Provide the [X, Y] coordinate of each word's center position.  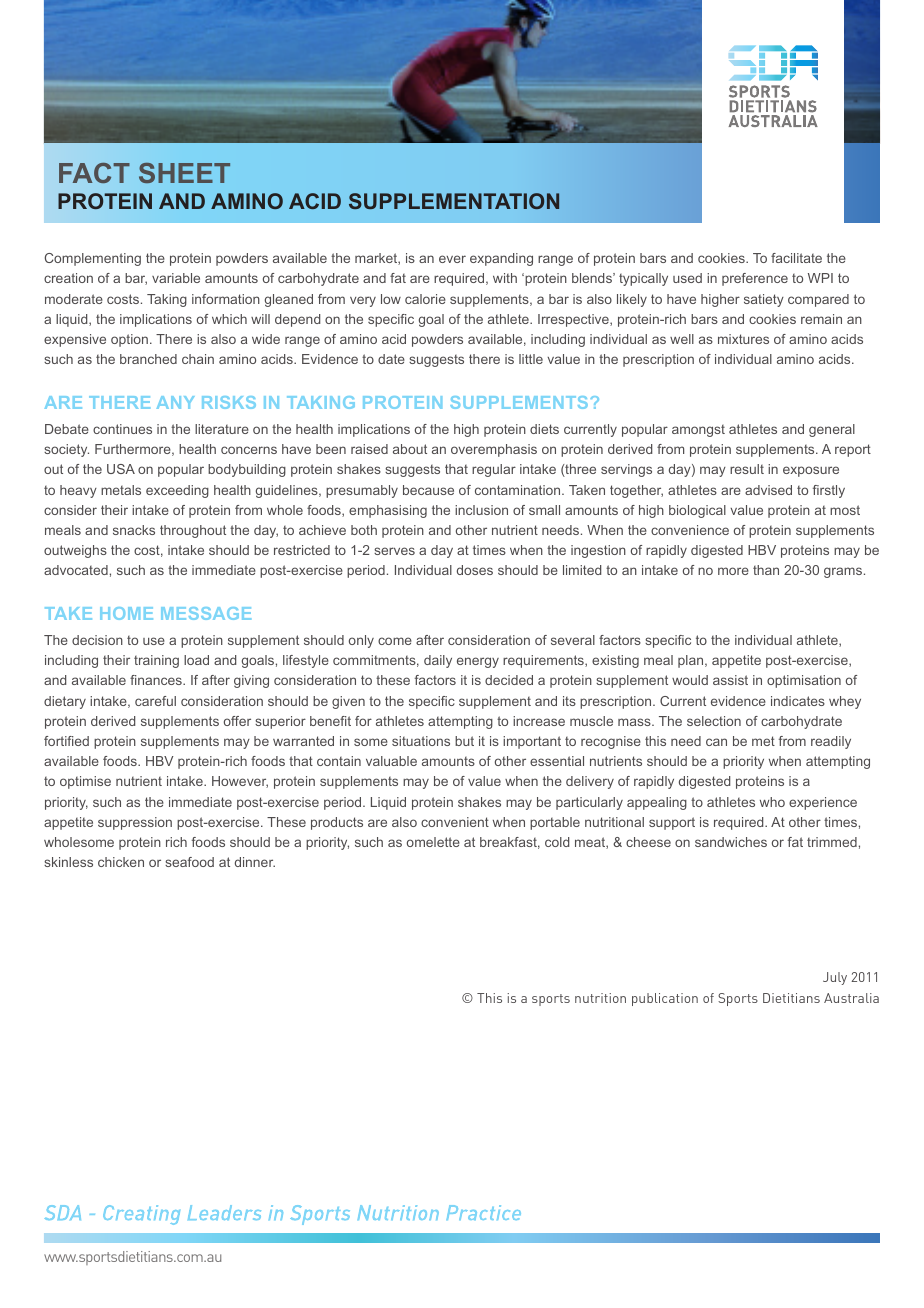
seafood [189, 862]
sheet [184, 173]
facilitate [796, 258]
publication [665, 999]
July [835, 978]
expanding [501, 259]
